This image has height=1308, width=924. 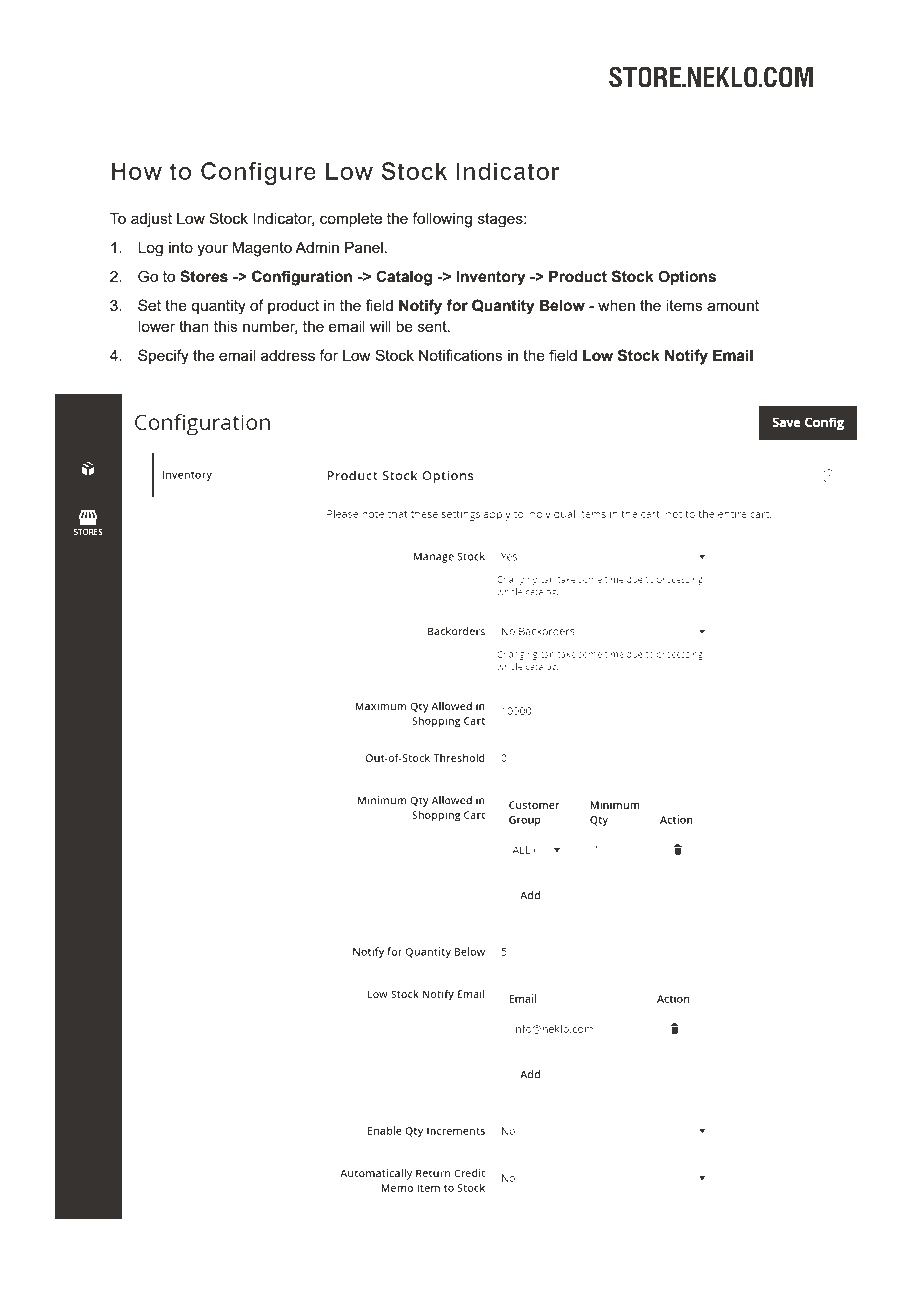 I want to click on your, so click(x=212, y=250).
